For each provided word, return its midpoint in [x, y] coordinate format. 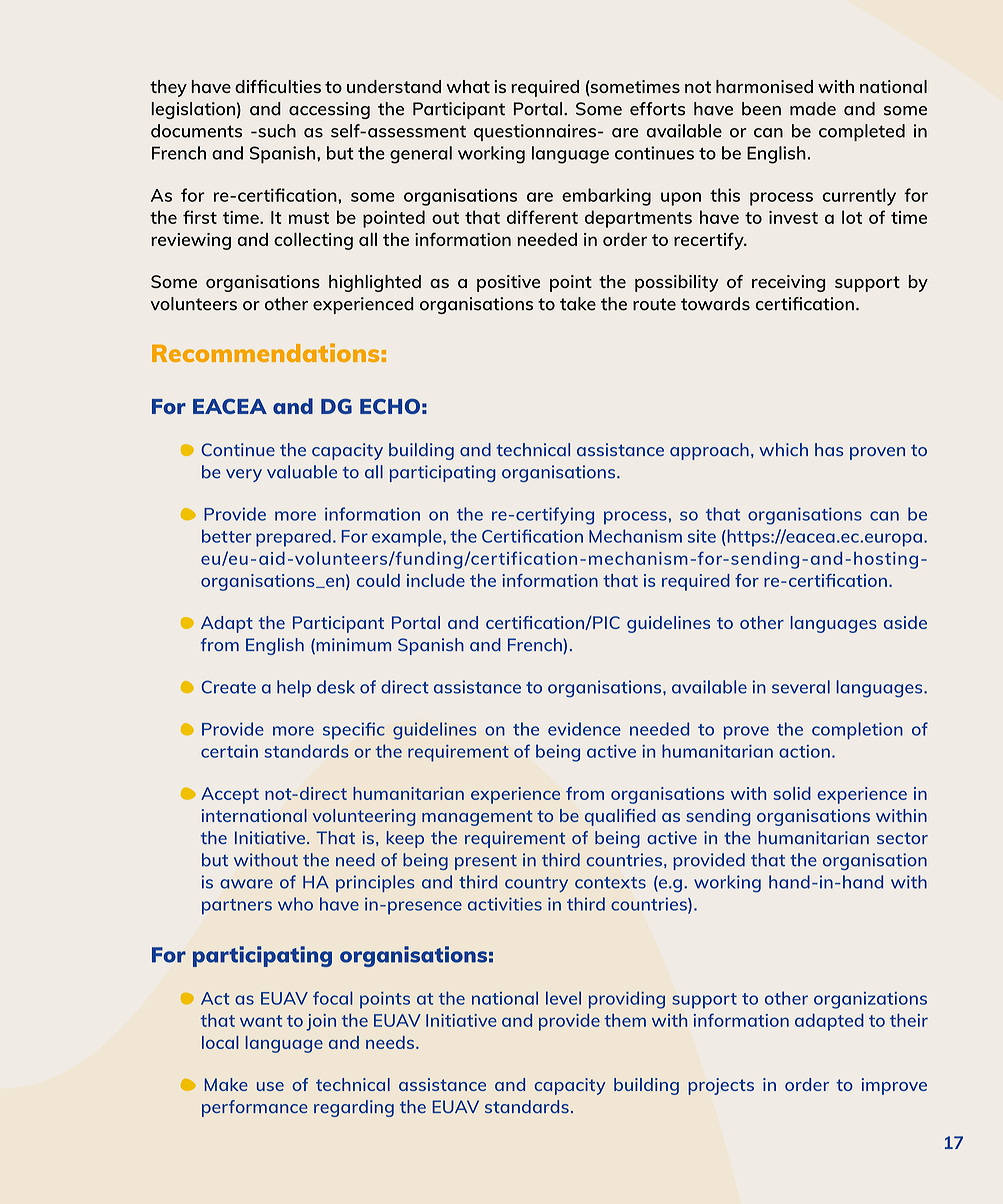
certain [229, 751]
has [829, 449]
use [270, 1086]
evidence [584, 729]
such [276, 131]
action [804, 751]
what [468, 86]
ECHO [390, 406]
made [813, 109]
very [244, 475]
